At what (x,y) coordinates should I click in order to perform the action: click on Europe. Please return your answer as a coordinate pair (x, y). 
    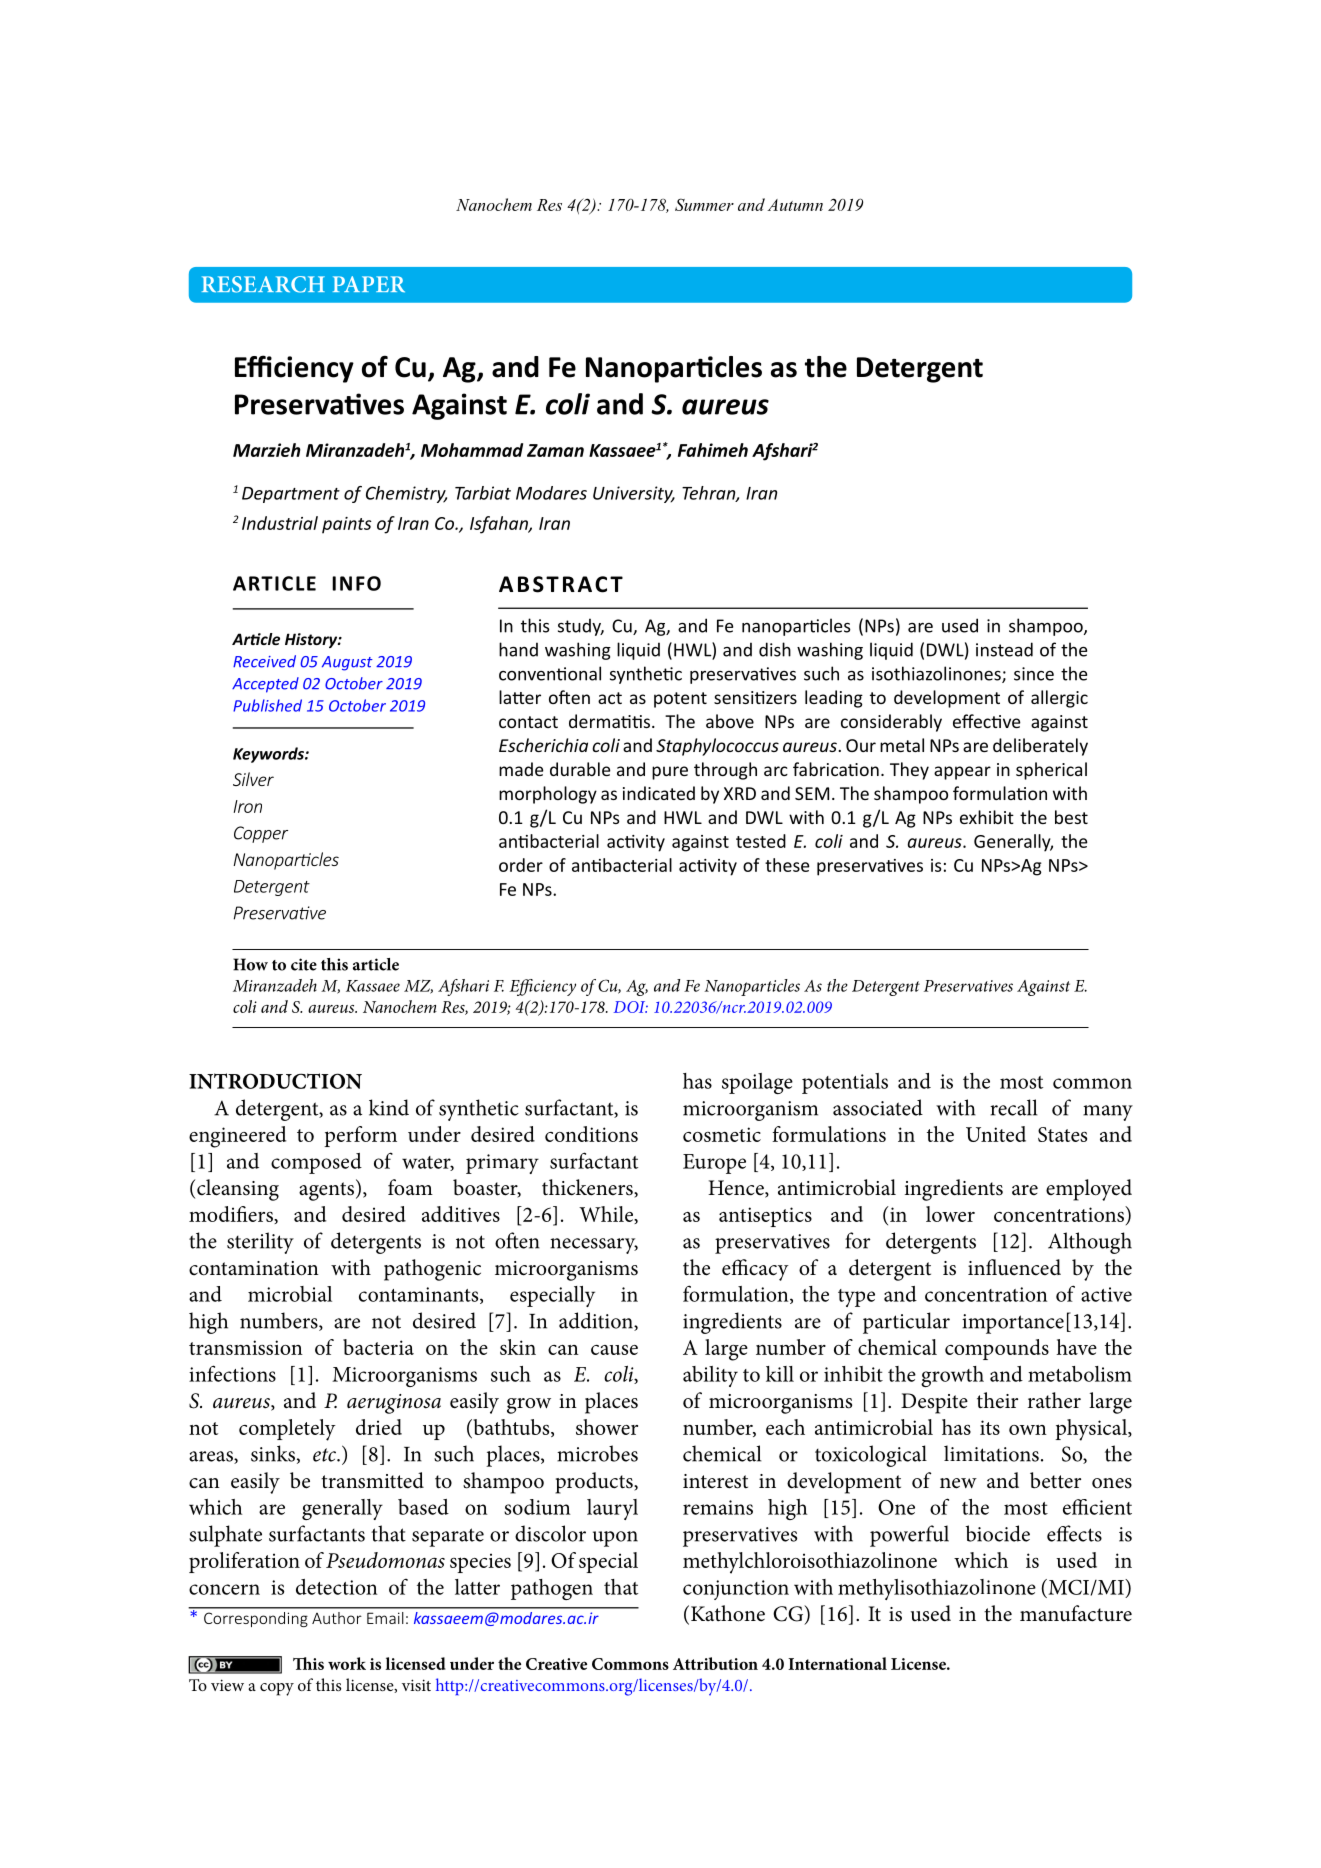
    Looking at the image, I should click on (714, 1164).
